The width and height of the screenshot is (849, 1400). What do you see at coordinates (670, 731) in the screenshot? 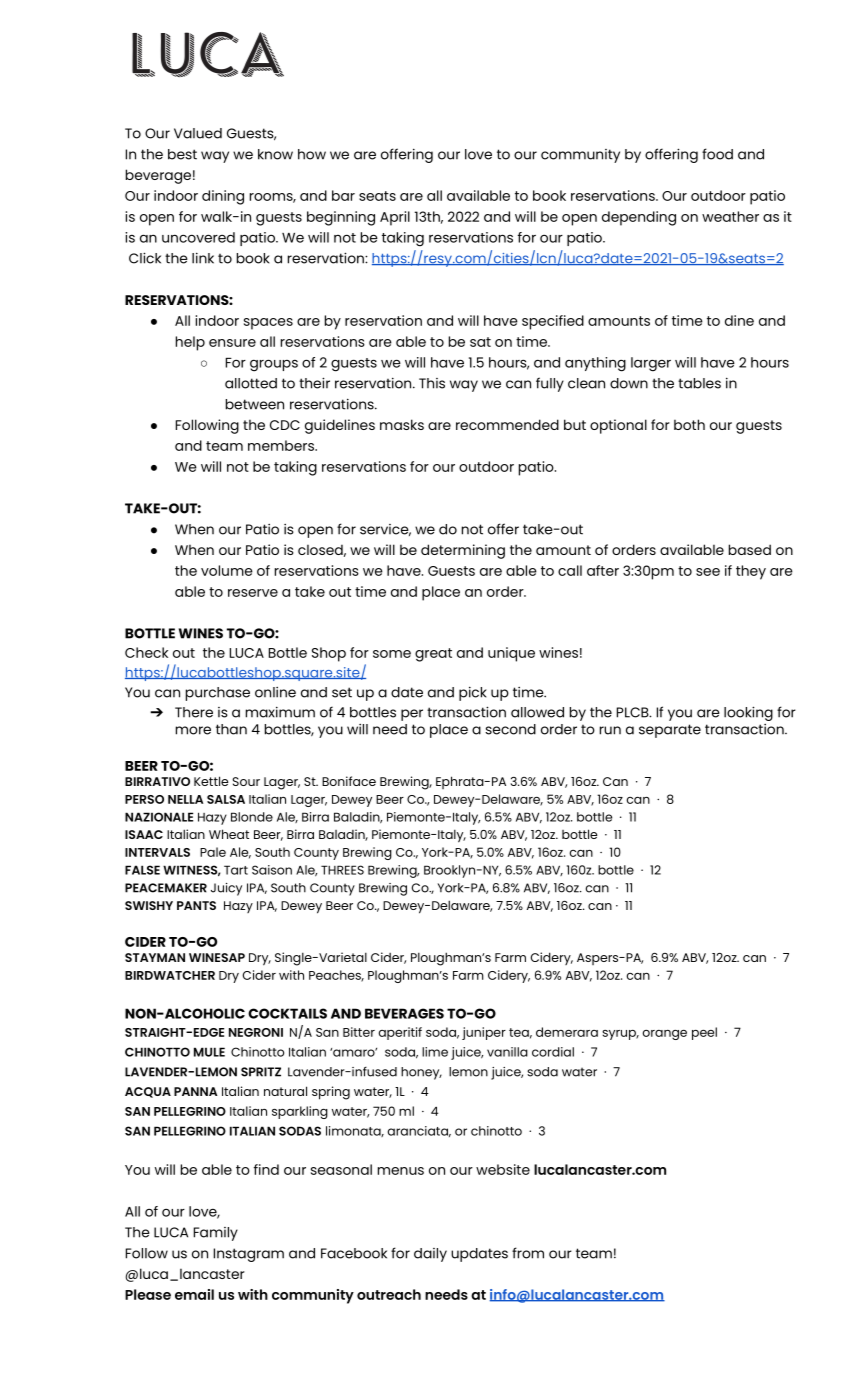
I see `separate` at bounding box center [670, 731].
